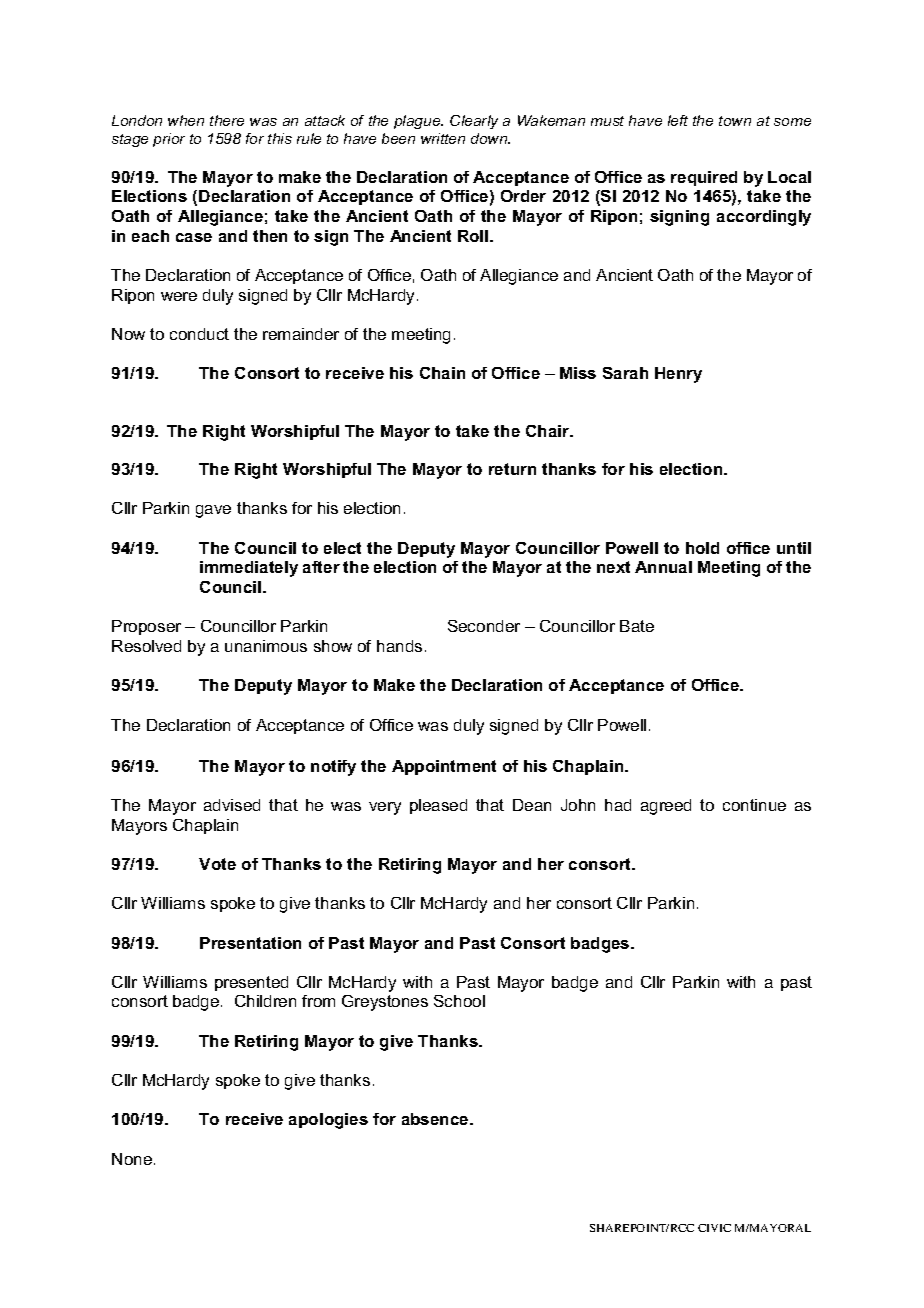 This screenshot has height=1308, width=924. Describe the element at coordinates (443, 138) in the screenshot. I see `written` at that location.
